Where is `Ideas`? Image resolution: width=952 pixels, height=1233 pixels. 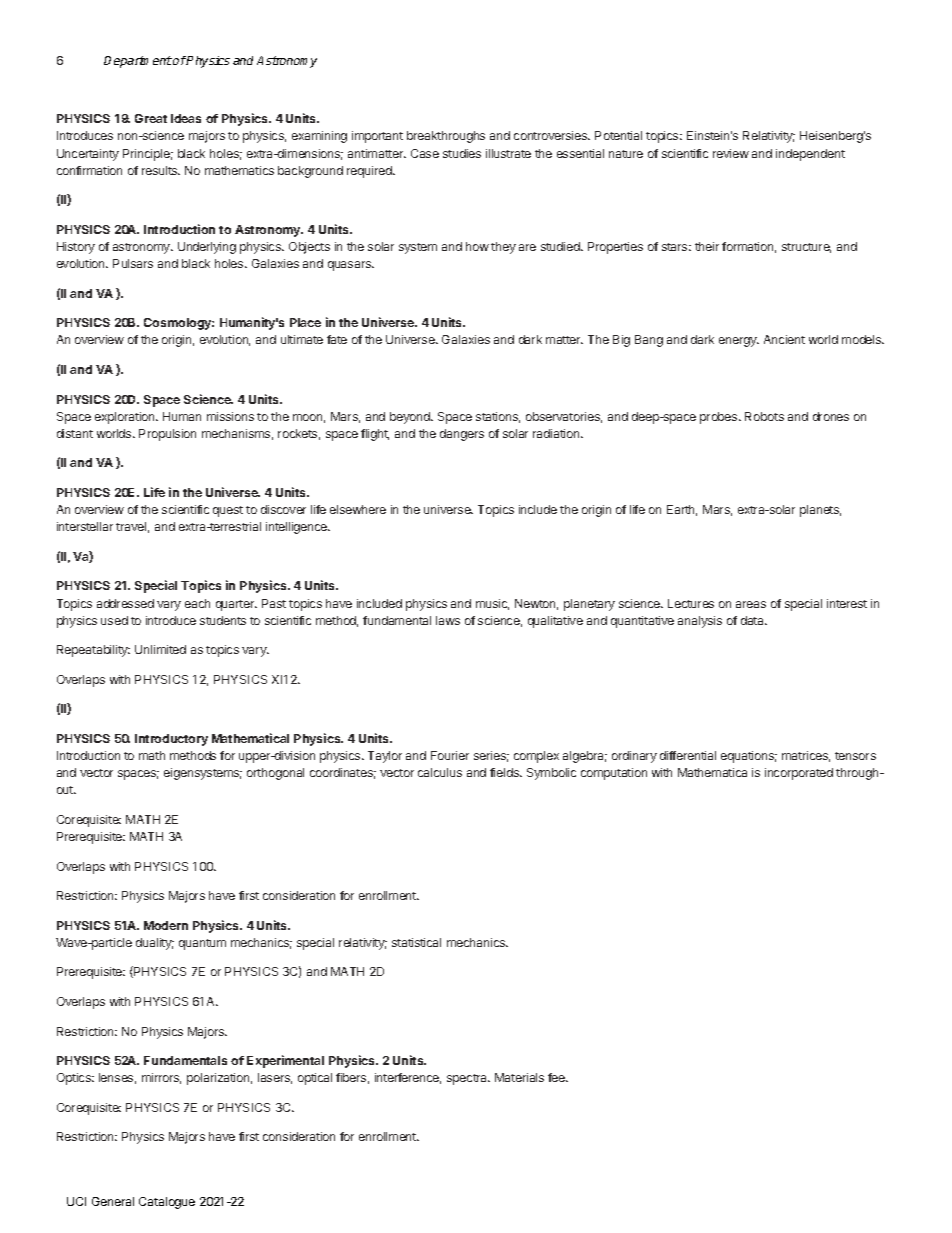 Ideas is located at coordinates (186, 118).
